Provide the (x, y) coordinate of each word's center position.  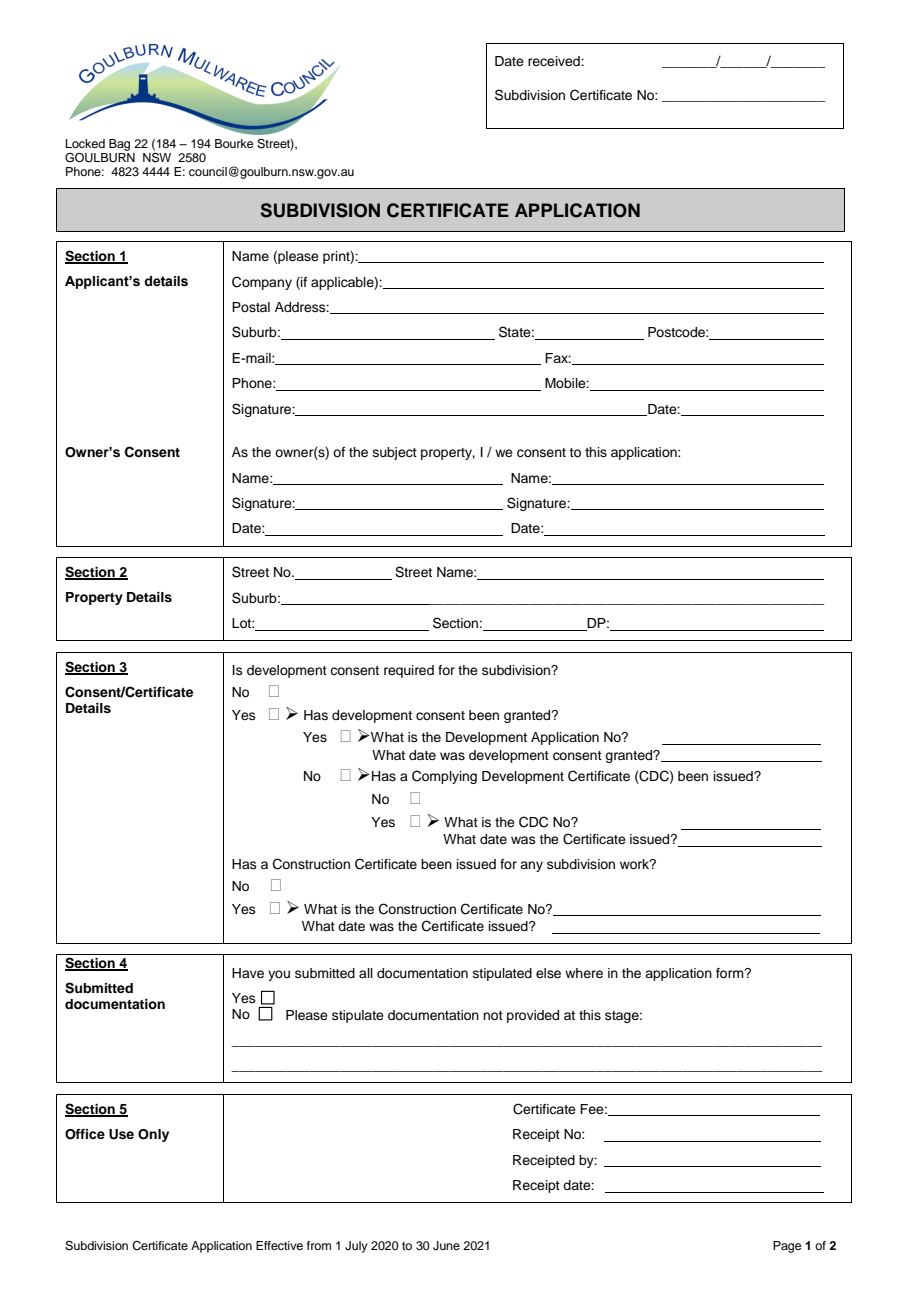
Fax (558, 358)
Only (153, 1135)
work (636, 864)
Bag (119, 145)
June (446, 1246)
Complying (444, 777)
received (555, 61)
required (409, 671)
